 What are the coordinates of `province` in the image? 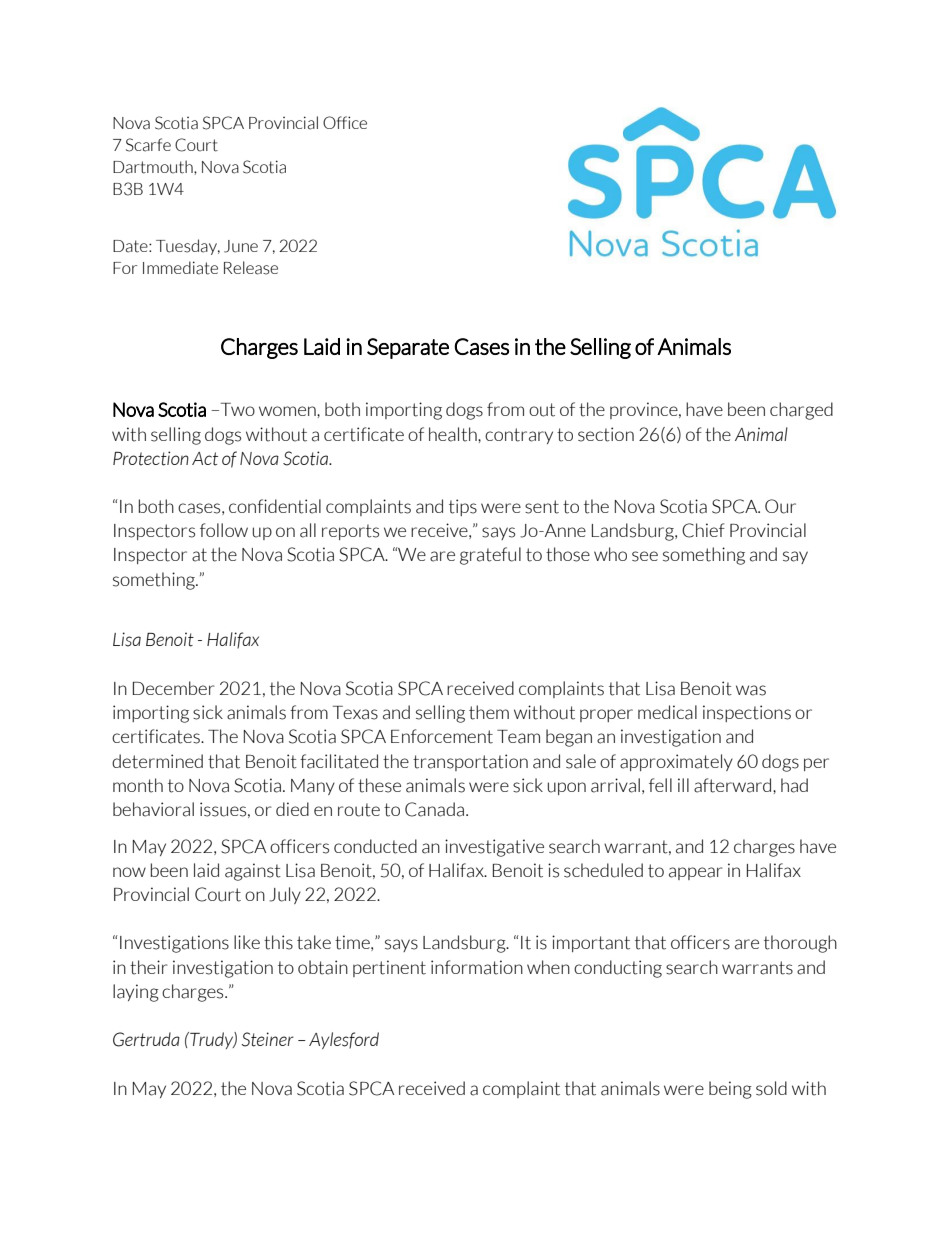 It's located at (645, 410).
